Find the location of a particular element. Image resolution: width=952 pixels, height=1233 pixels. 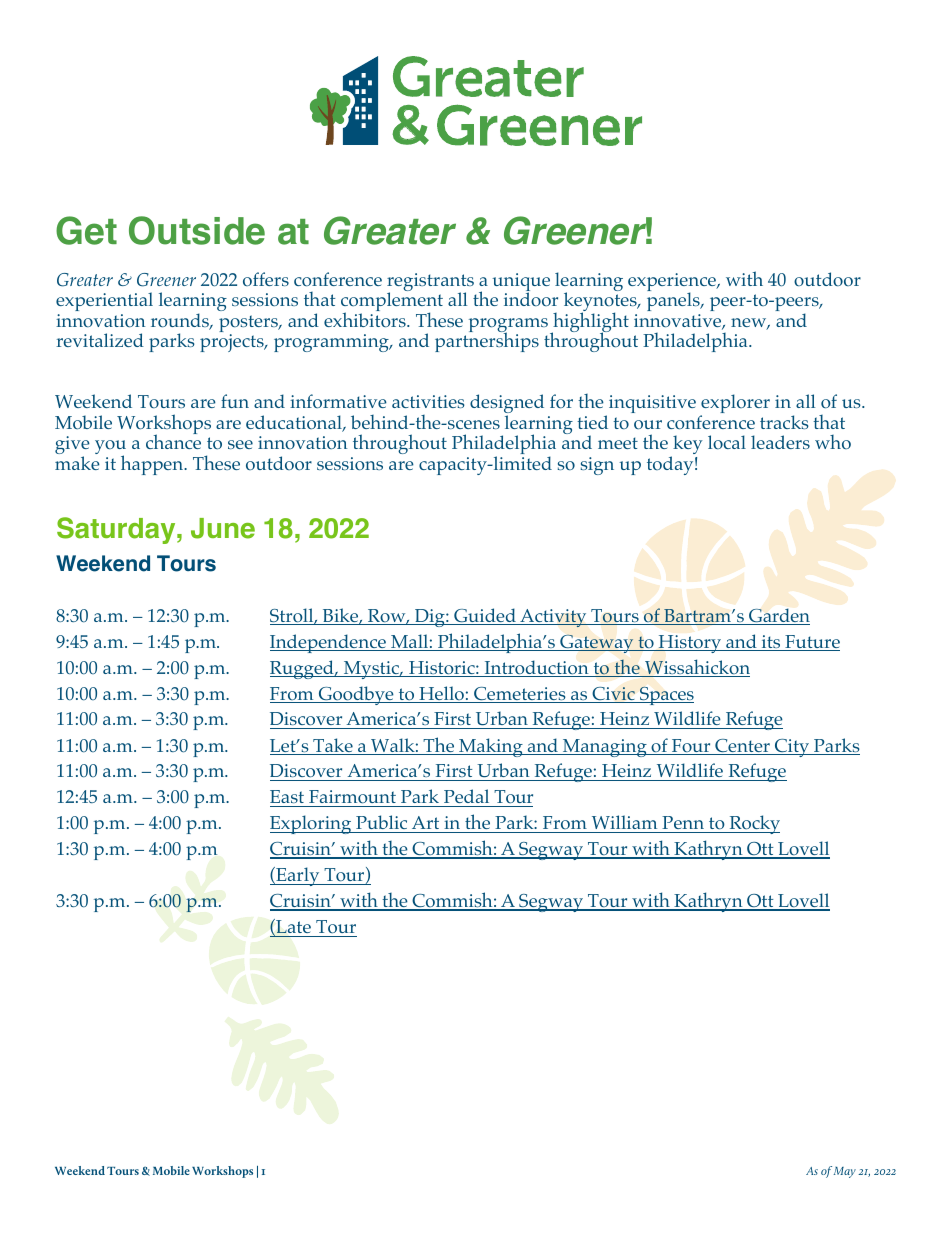

happen is located at coordinates (153, 465).
